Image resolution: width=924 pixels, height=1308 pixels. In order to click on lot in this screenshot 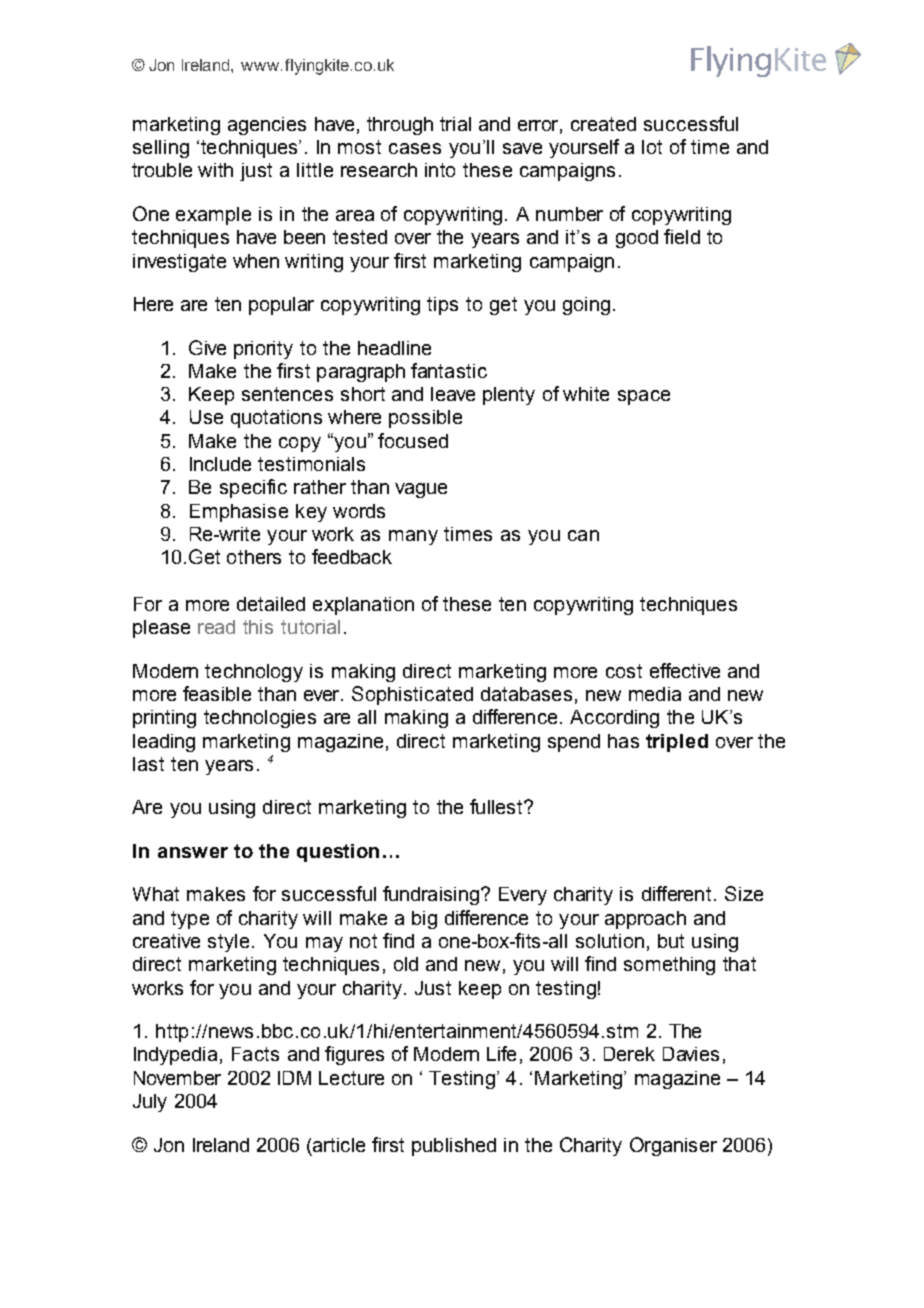, I will do `click(652, 147)`.
